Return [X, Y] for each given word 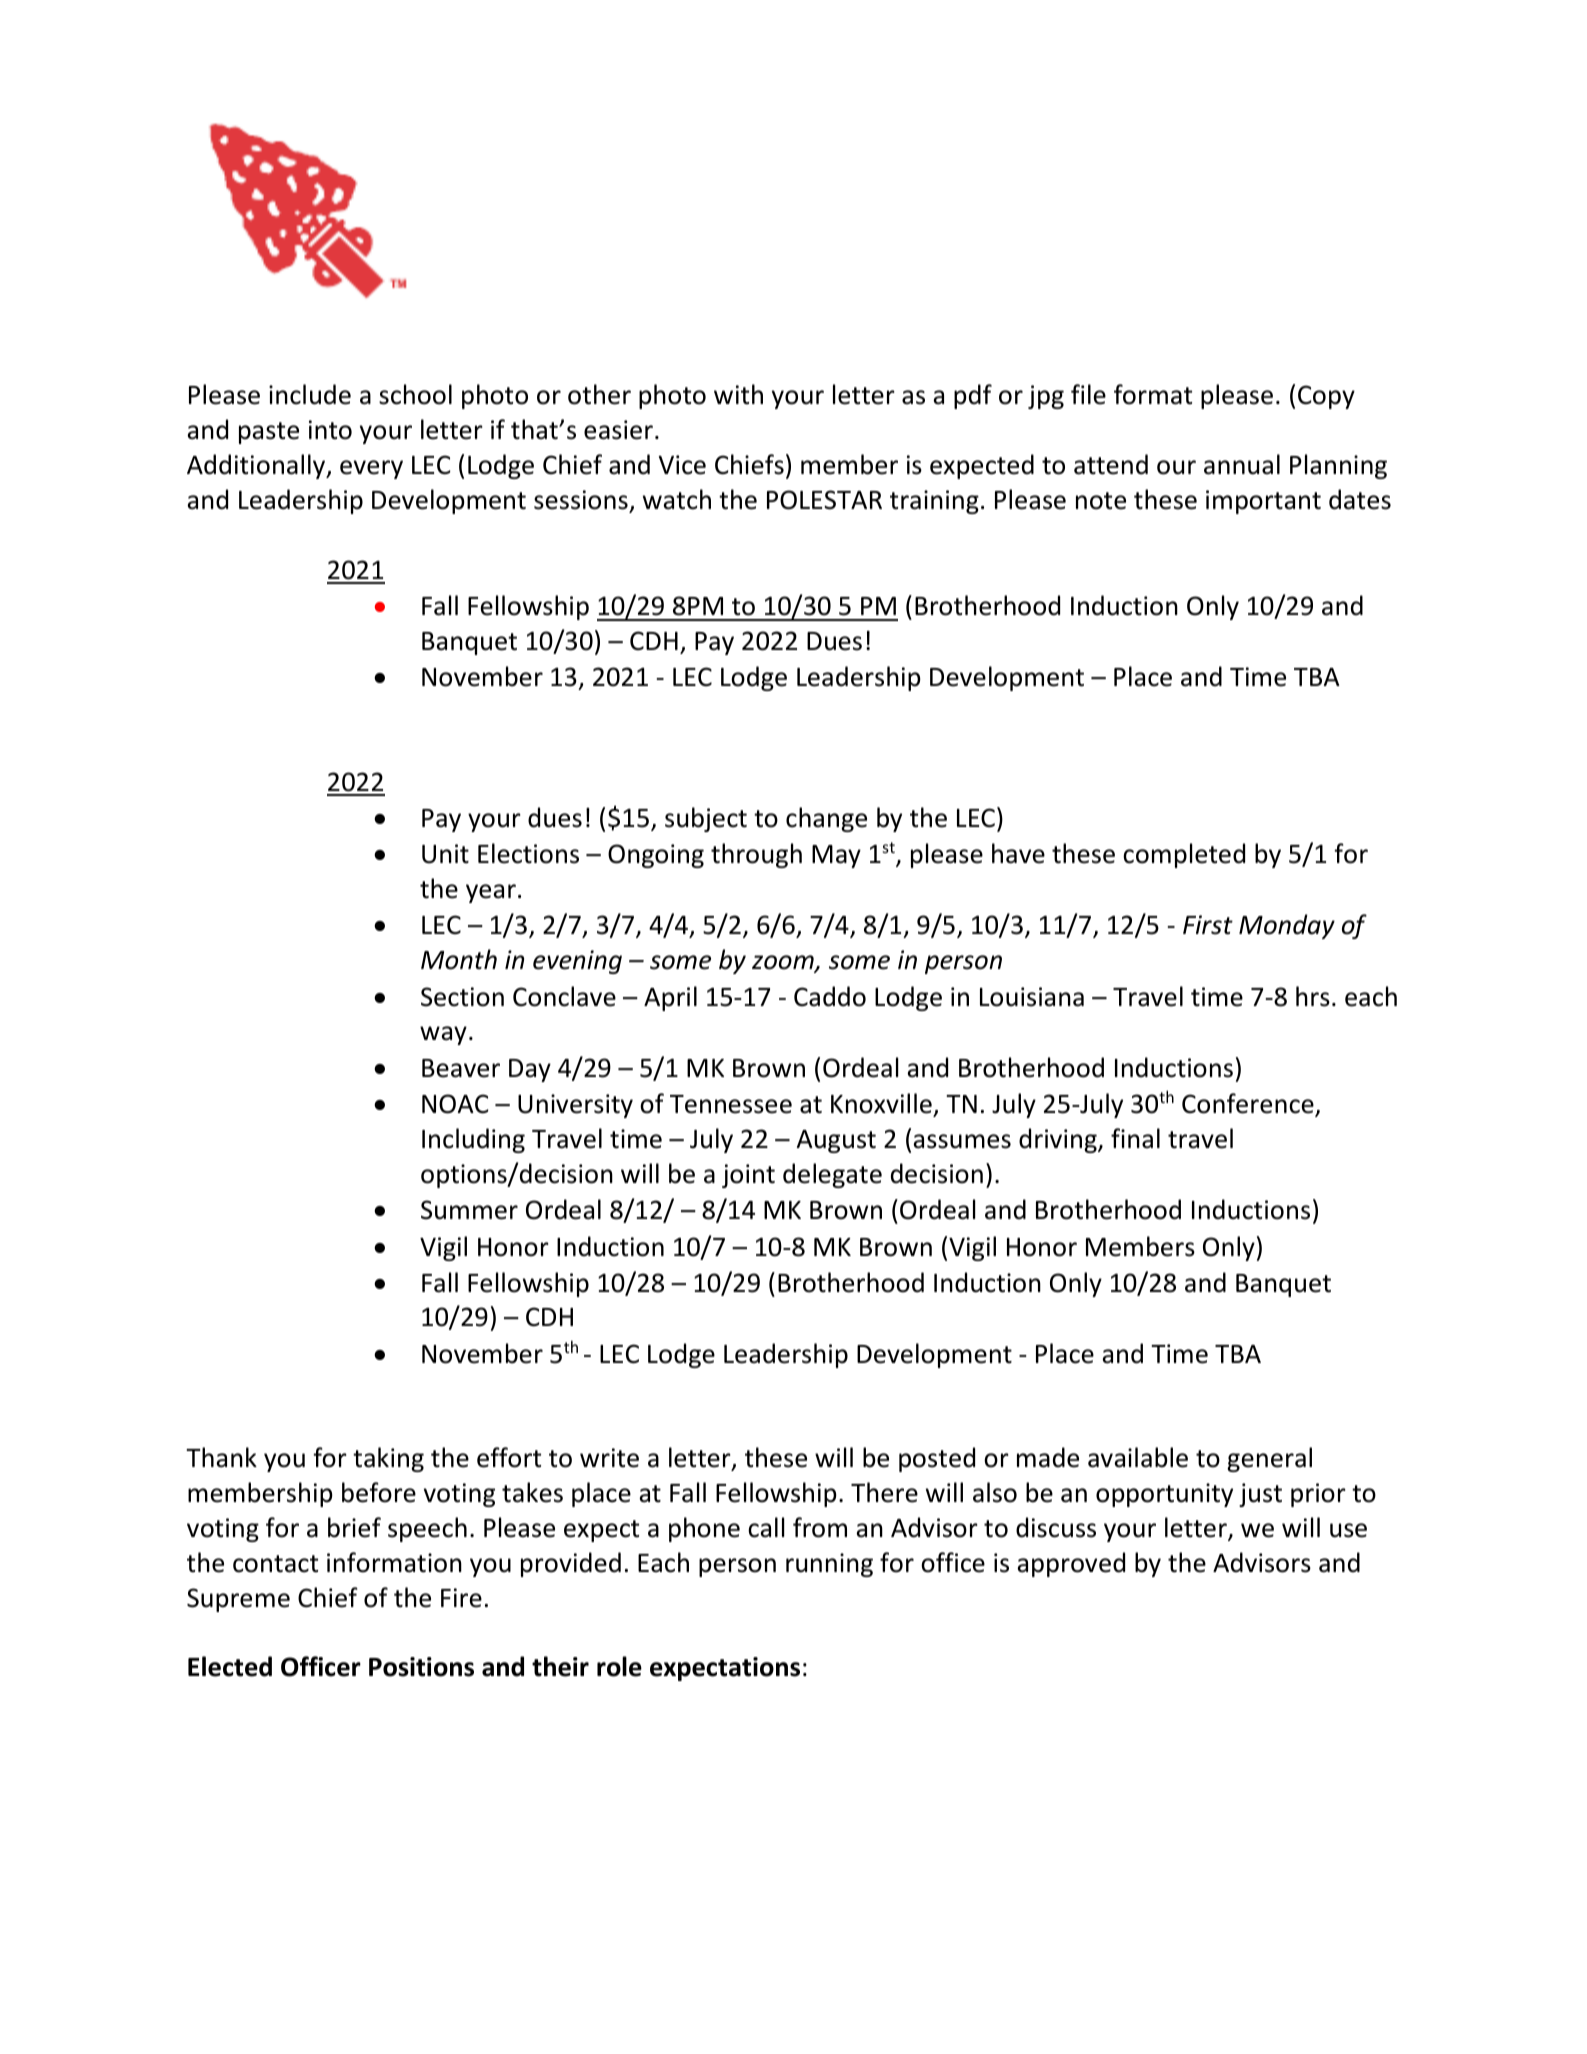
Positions [421, 1667]
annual [1242, 464]
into [330, 430]
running [829, 1565]
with [738, 394]
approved [1071, 1564]
